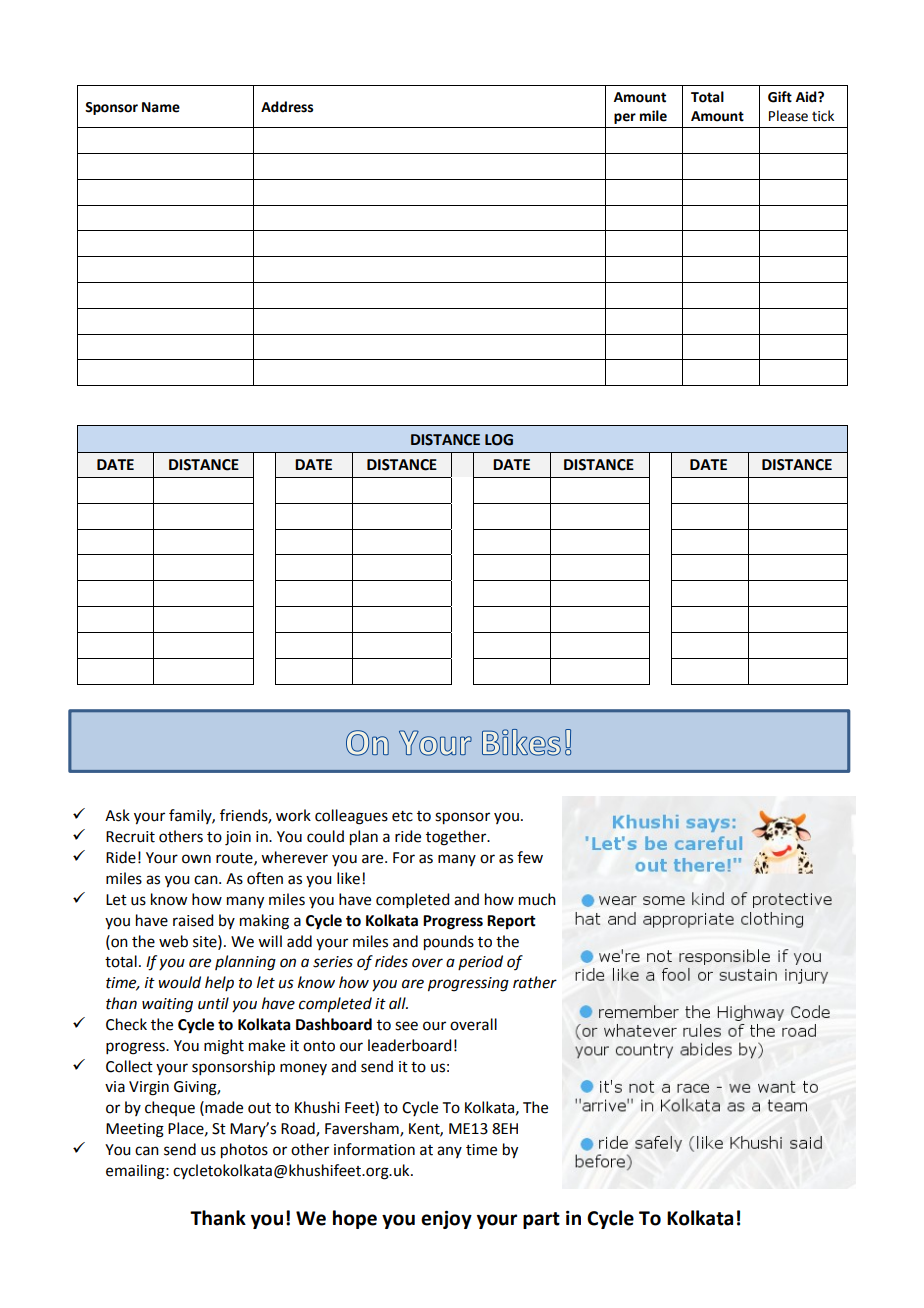 The width and height of the screenshot is (924, 1308). I want to click on tick, so click(823, 116).
